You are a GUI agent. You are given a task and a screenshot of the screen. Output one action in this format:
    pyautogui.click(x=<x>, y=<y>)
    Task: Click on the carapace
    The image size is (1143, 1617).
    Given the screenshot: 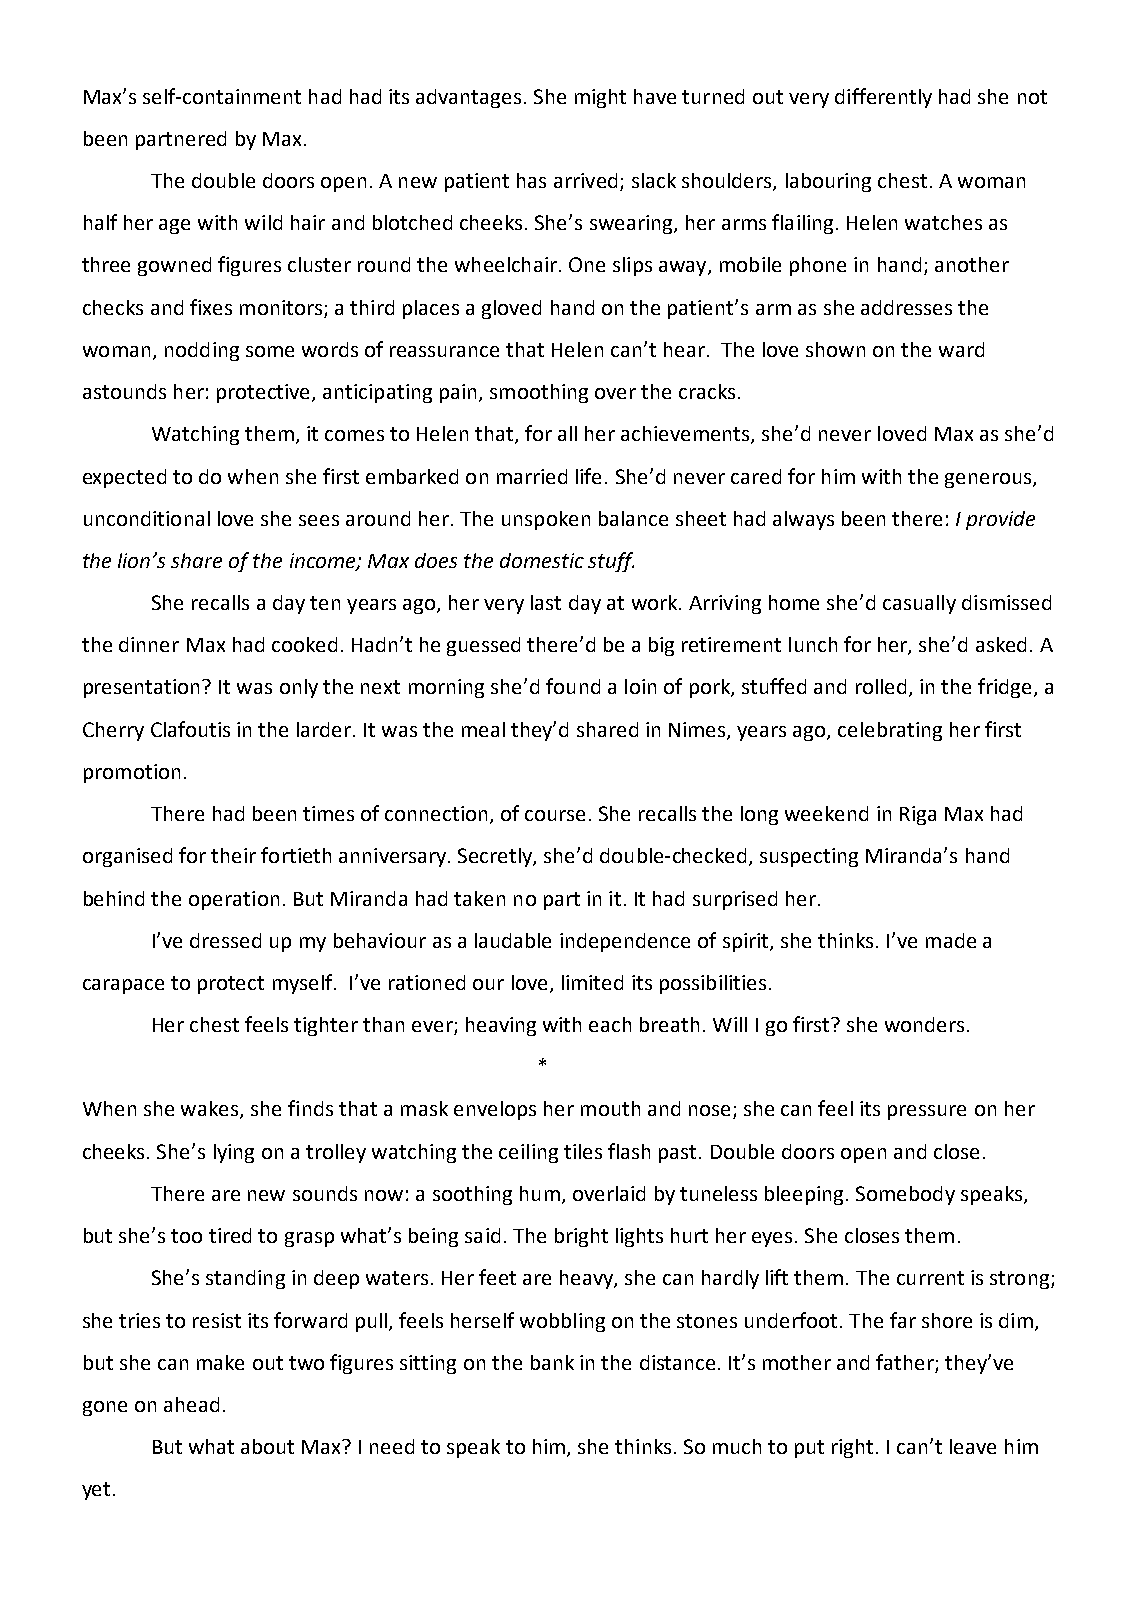 What is the action you would take?
    pyautogui.click(x=123, y=986)
